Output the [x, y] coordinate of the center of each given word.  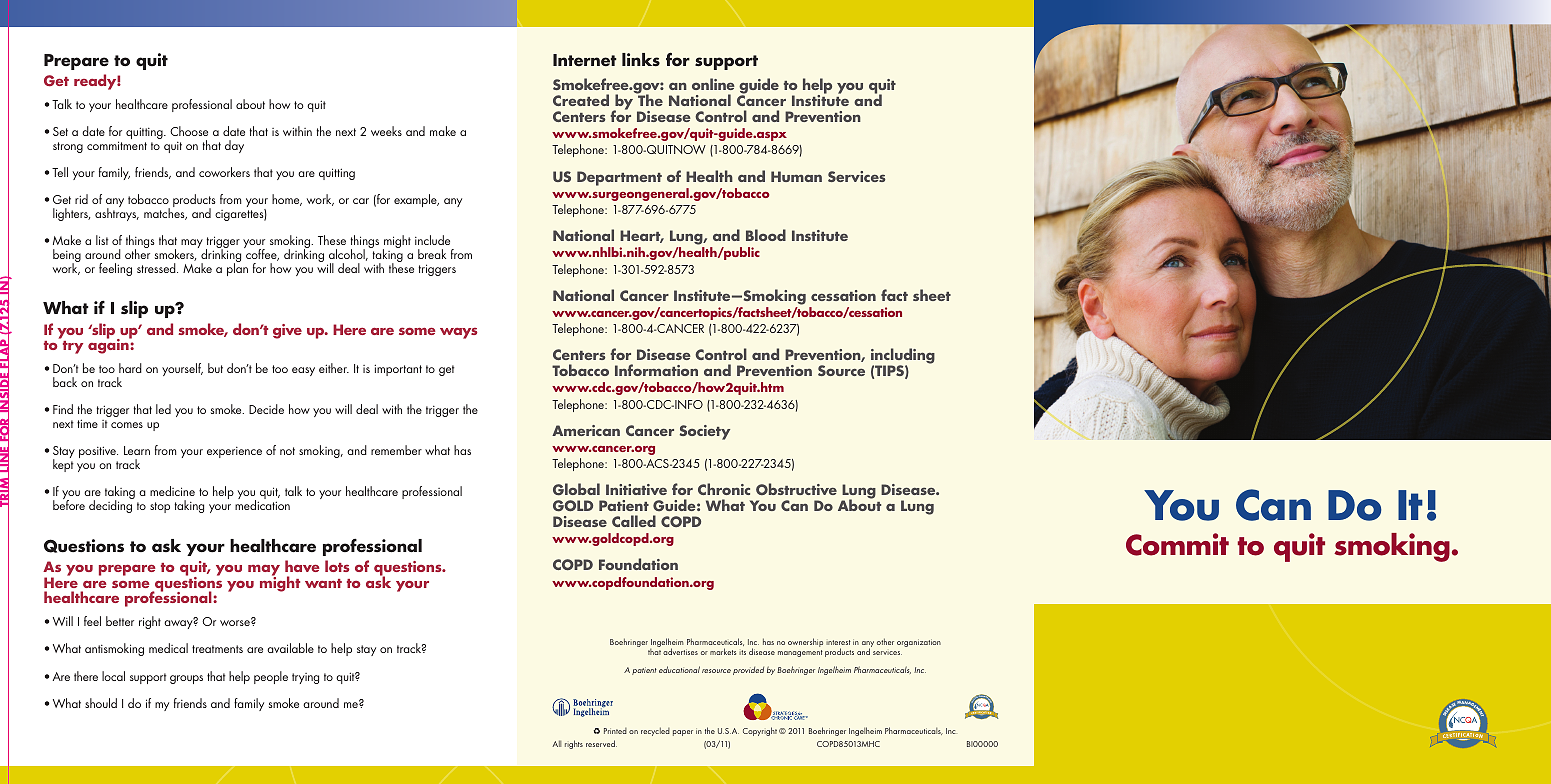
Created [581, 100]
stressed [157, 268]
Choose [189, 131]
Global [576, 489]
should [101, 703]
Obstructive [796, 489]
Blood [766, 235]
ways [458, 333]
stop [160, 507]
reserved [601, 743]
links [641, 60]
